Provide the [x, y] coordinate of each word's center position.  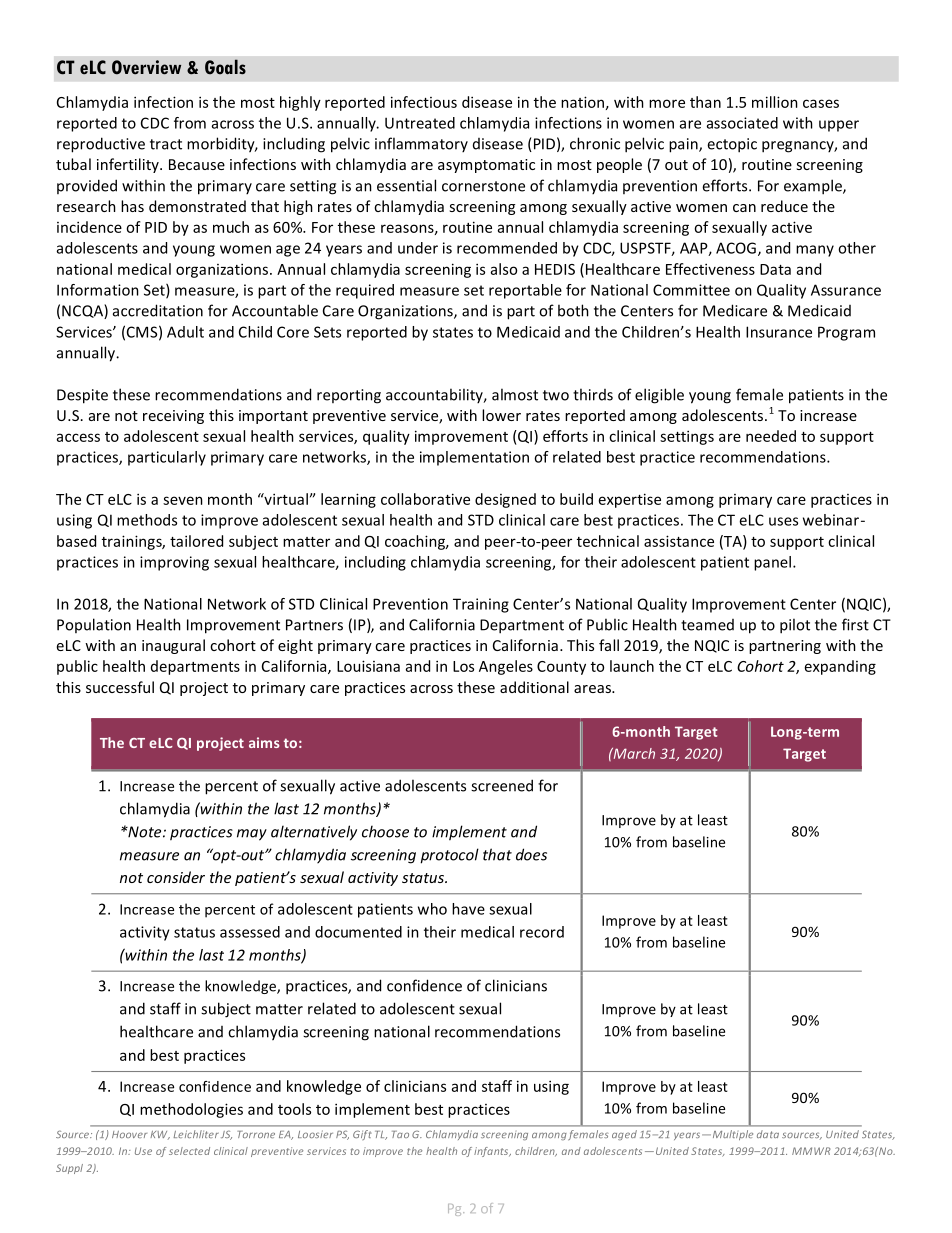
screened [502, 785]
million [775, 102]
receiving [173, 417]
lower [501, 415]
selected [189, 1151]
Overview [146, 67]
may [252, 835]
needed [771, 436]
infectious [424, 102]
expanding [840, 667]
